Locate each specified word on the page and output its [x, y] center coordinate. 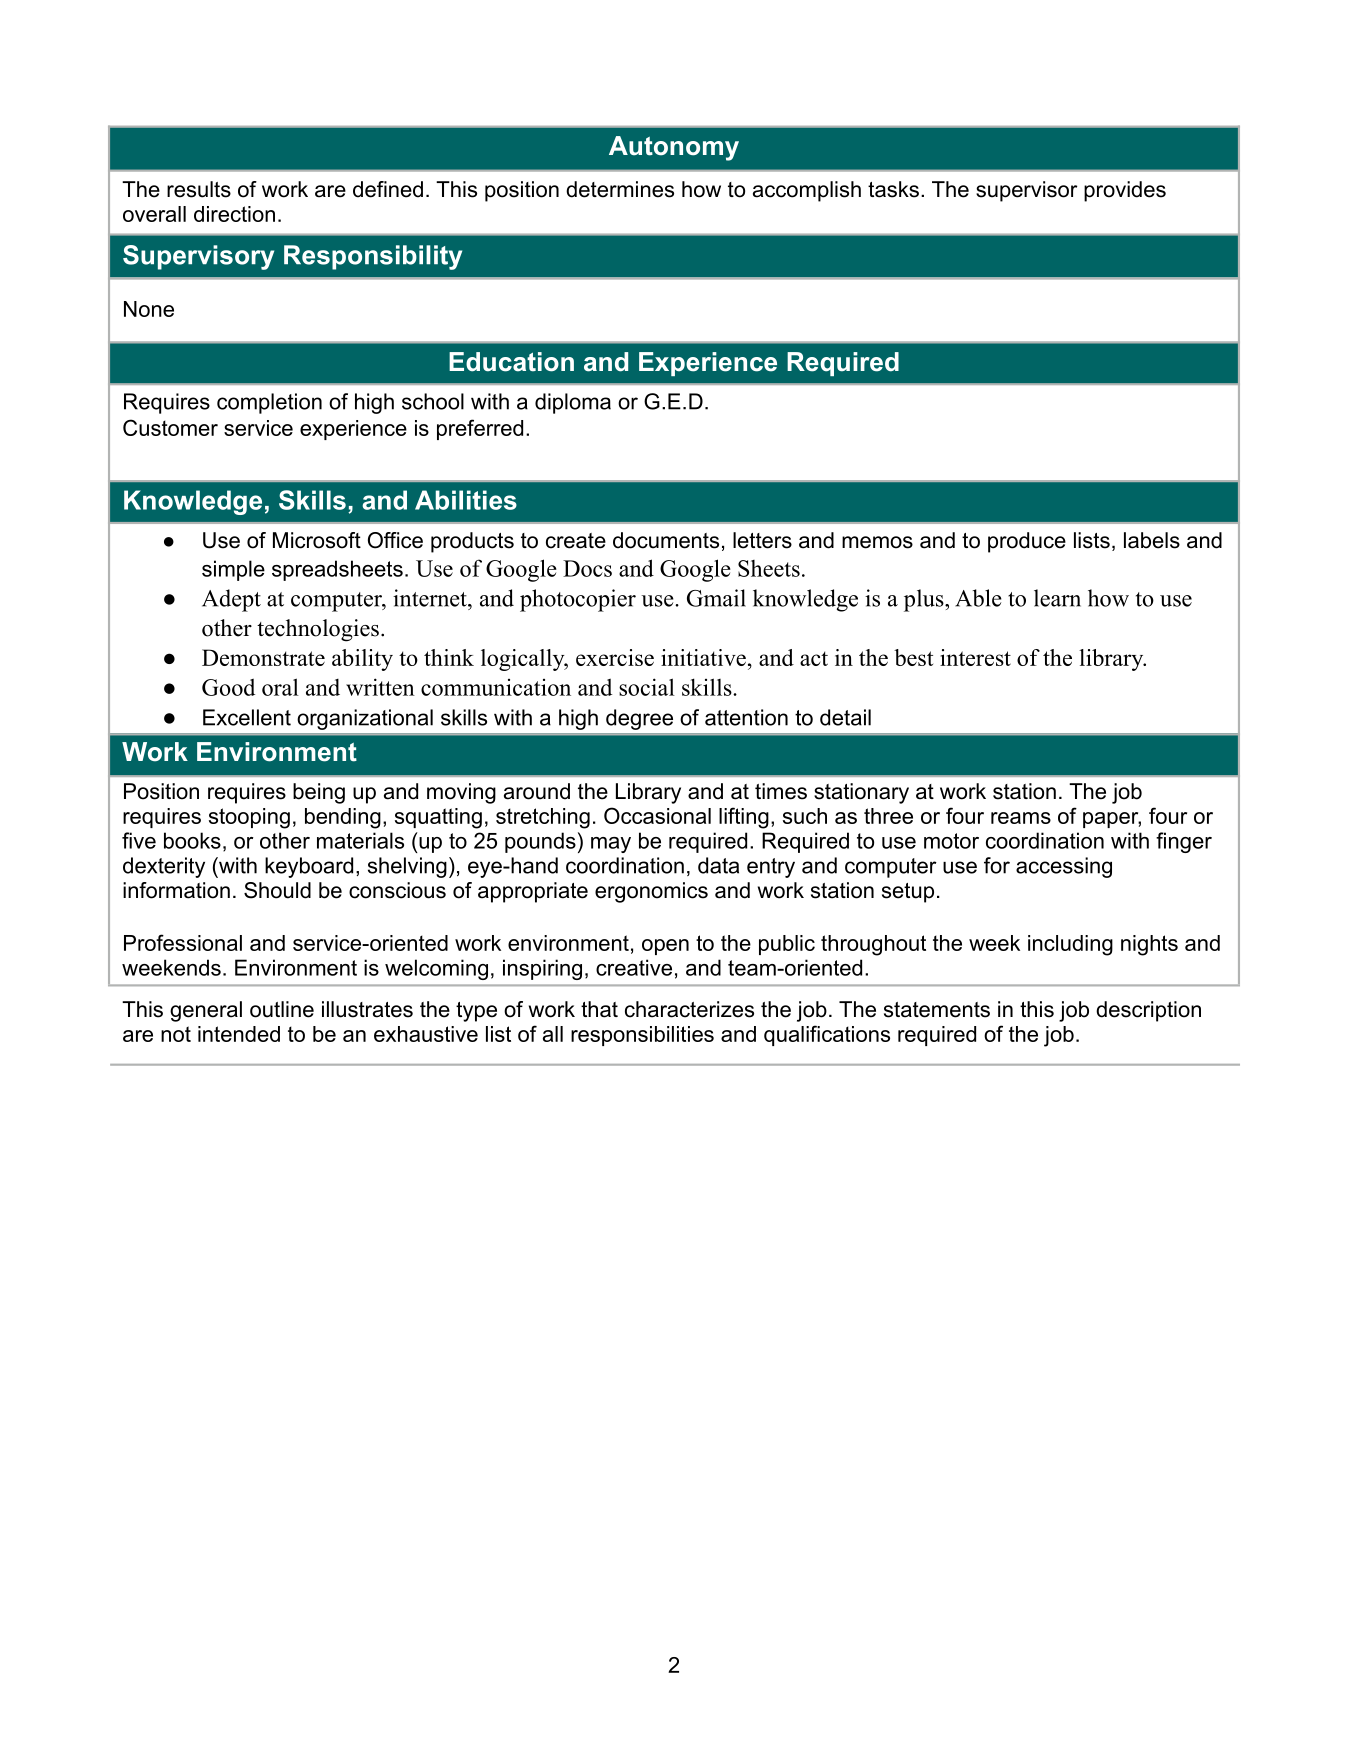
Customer [170, 427]
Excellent [247, 717]
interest [975, 657]
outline [282, 1009]
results [199, 189]
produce [1027, 542]
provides [1125, 191]
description [1148, 1011]
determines [620, 189]
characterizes [689, 1009]
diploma [573, 403]
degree [639, 719]
